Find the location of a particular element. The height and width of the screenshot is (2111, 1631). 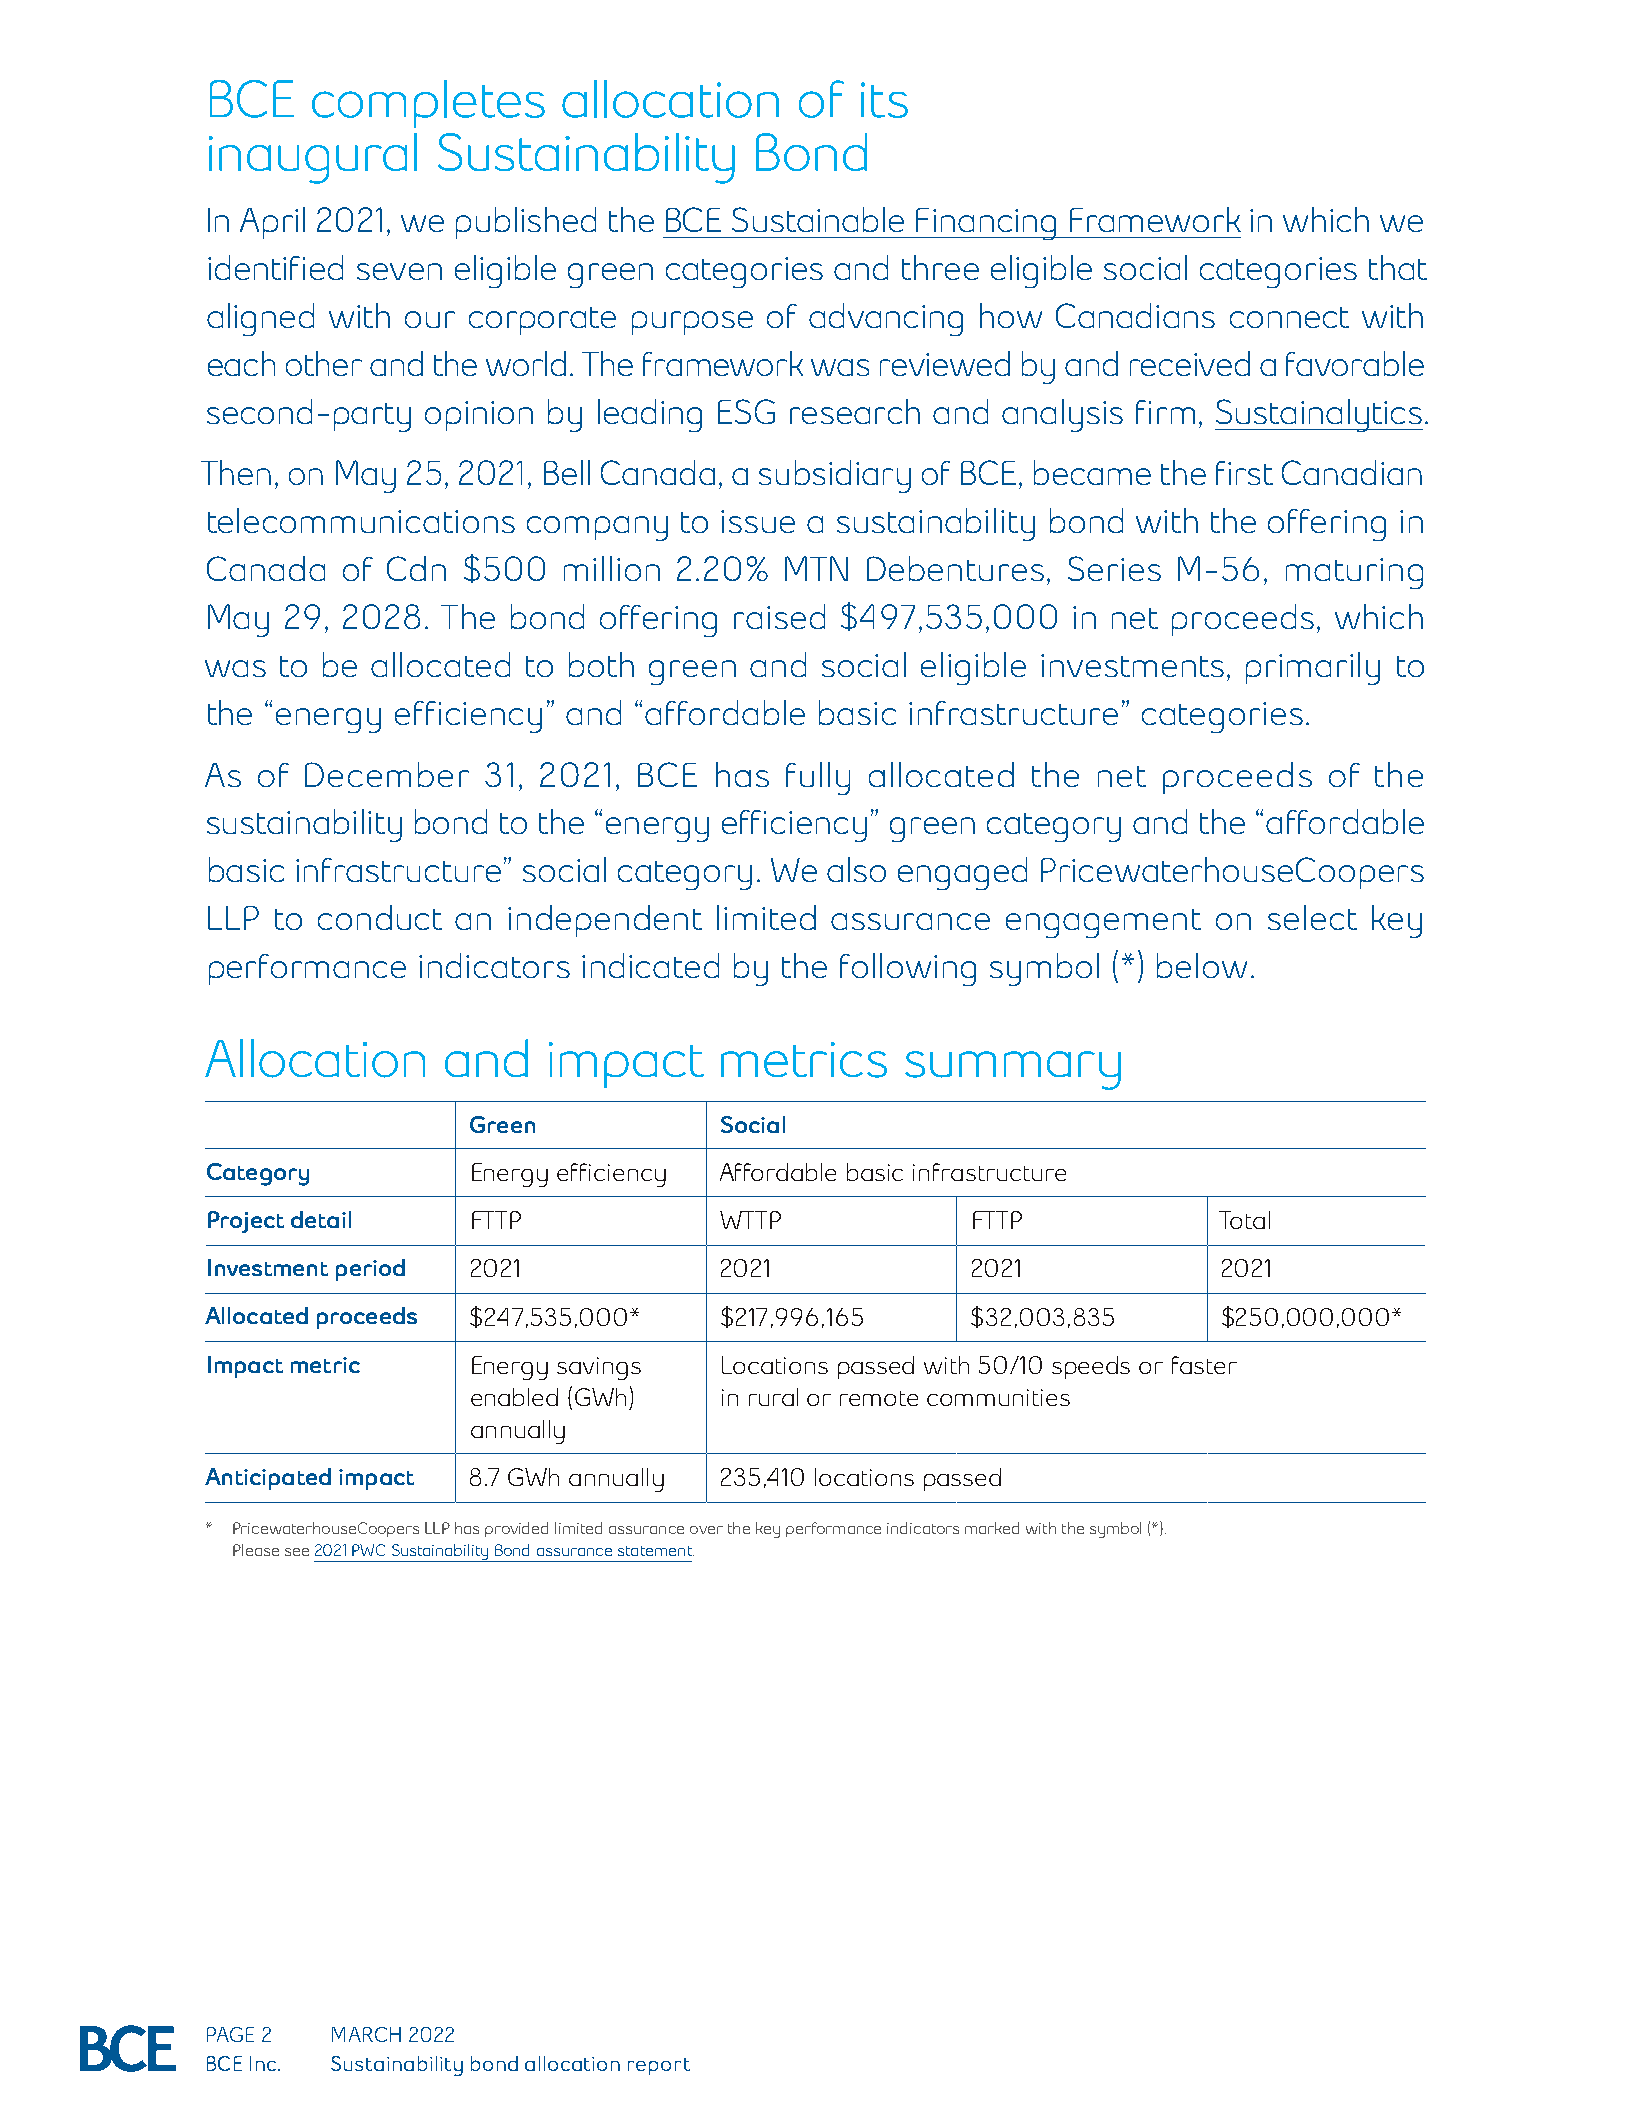

period is located at coordinates (370, 1270).
